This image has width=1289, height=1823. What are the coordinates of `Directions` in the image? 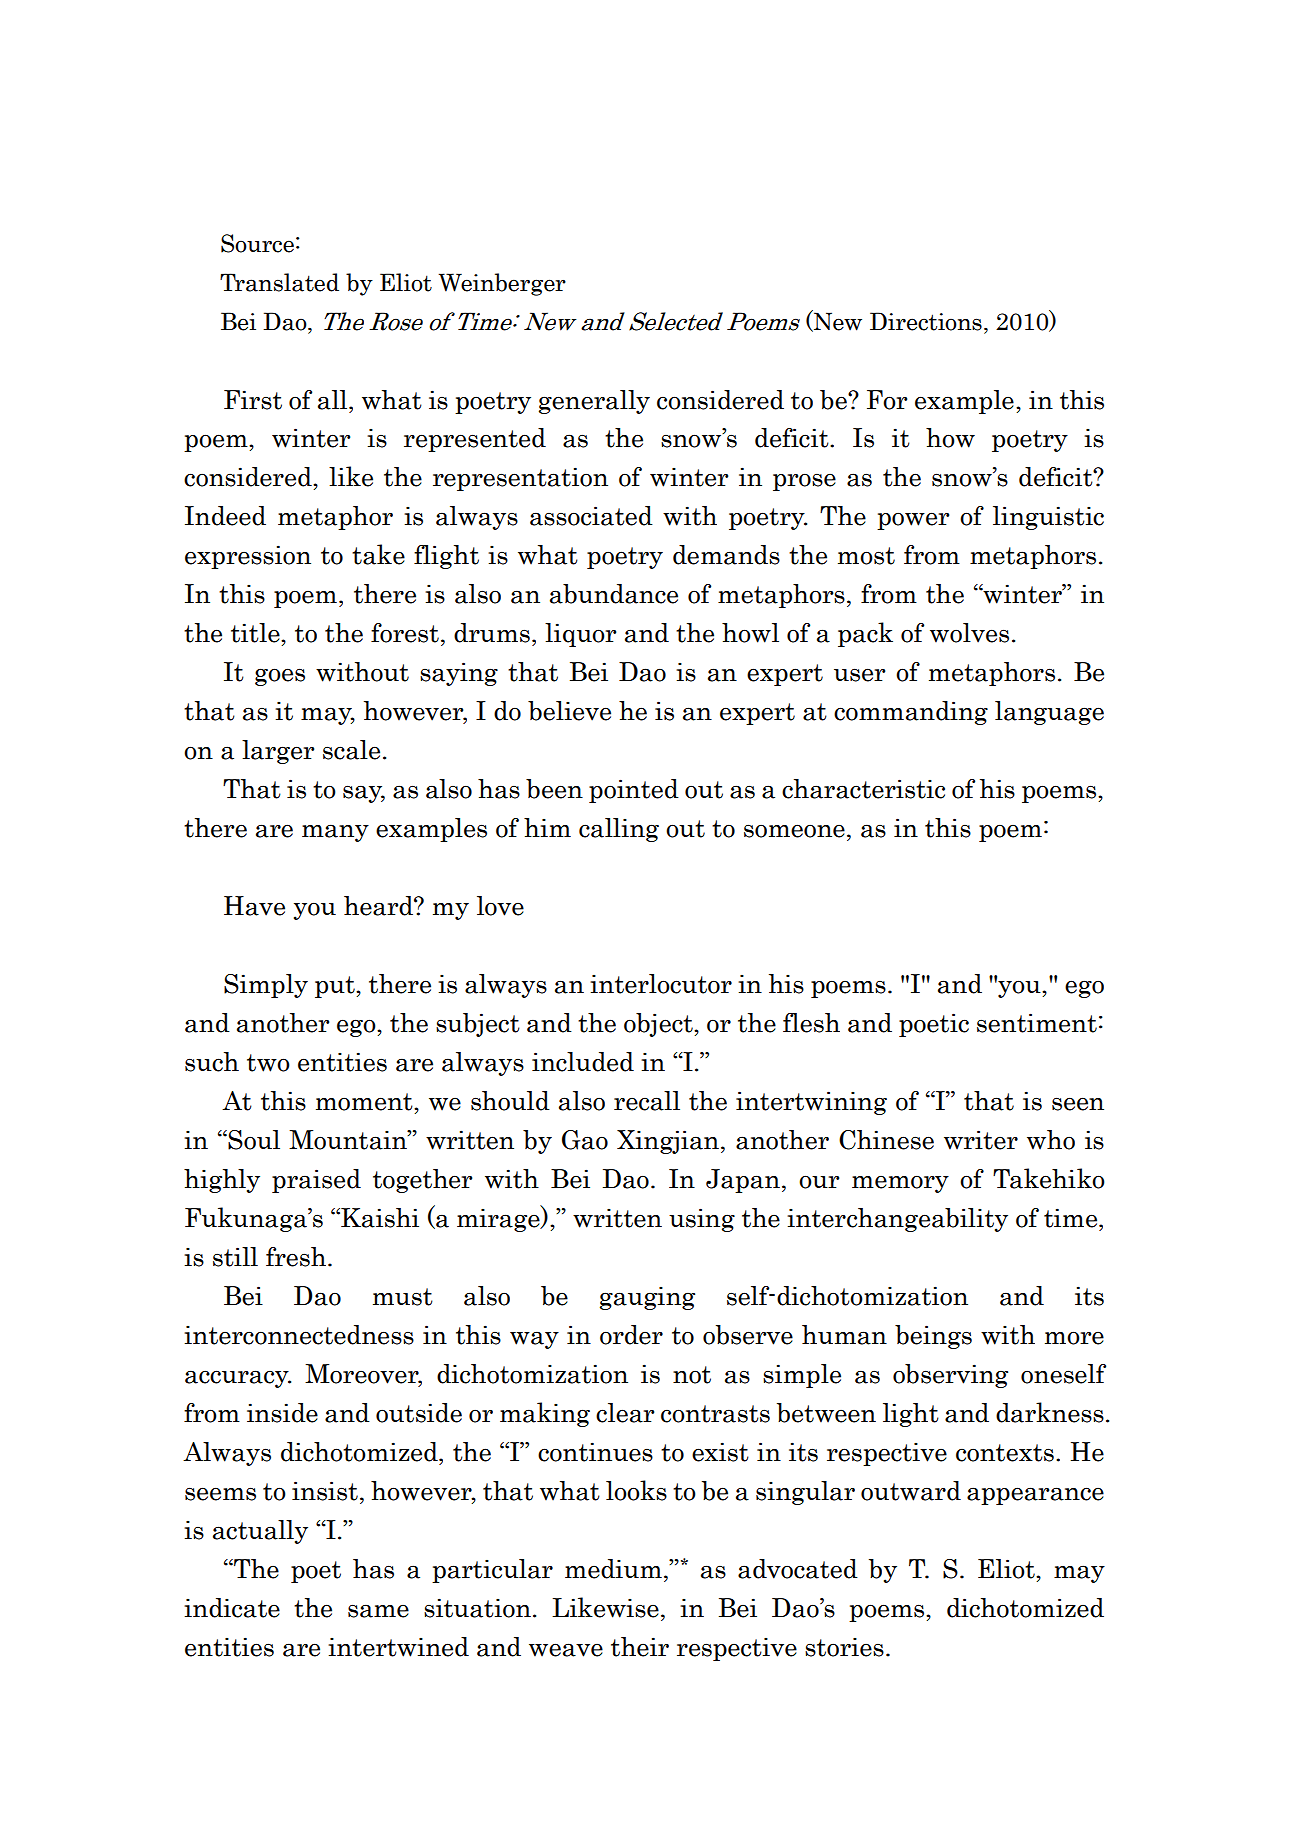 It's located at (926, 321).
